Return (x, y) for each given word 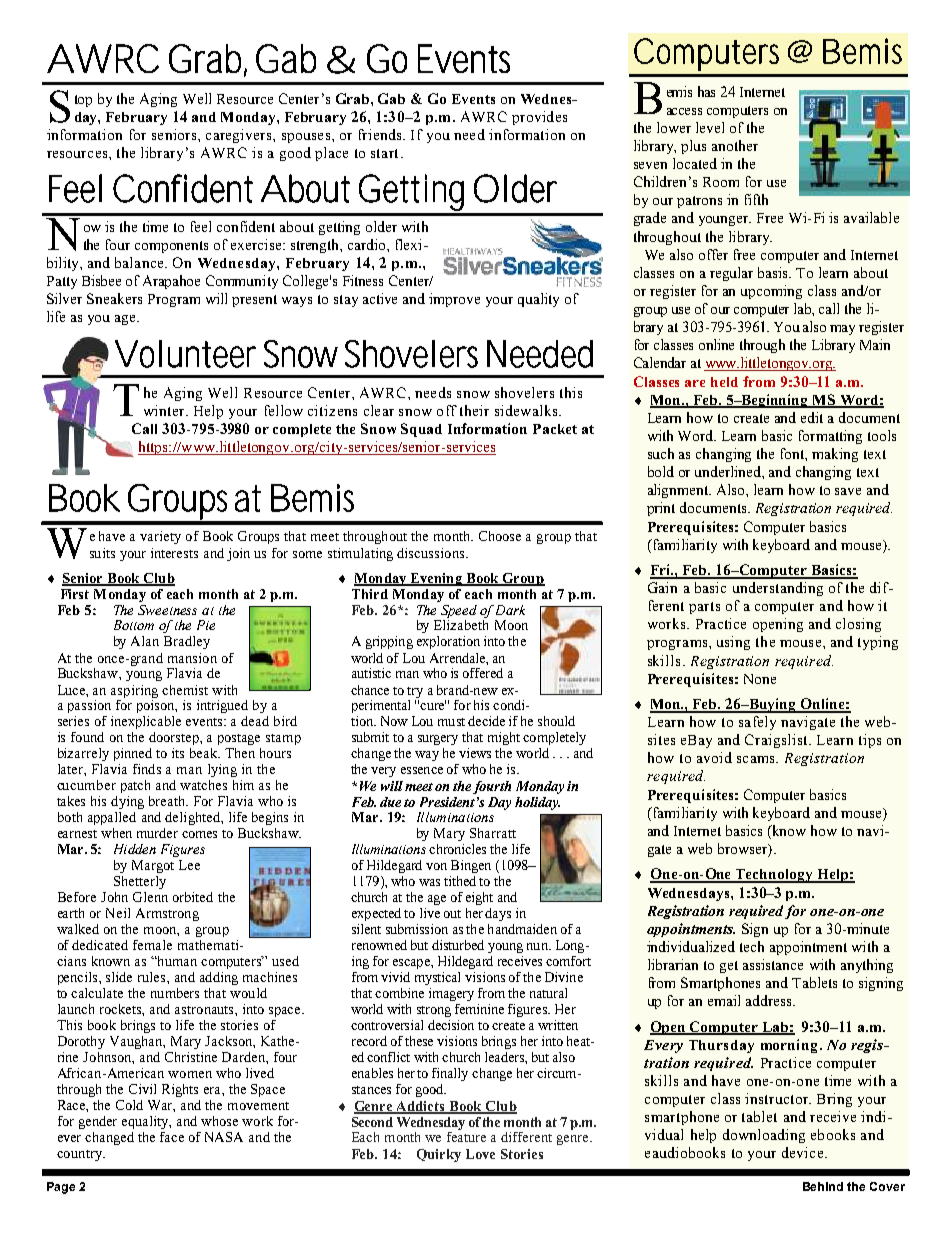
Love (480, 1154)
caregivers (240, 136)
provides (539, 118)
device (802, 1152)
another (735, 145)
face (172, 1137)
